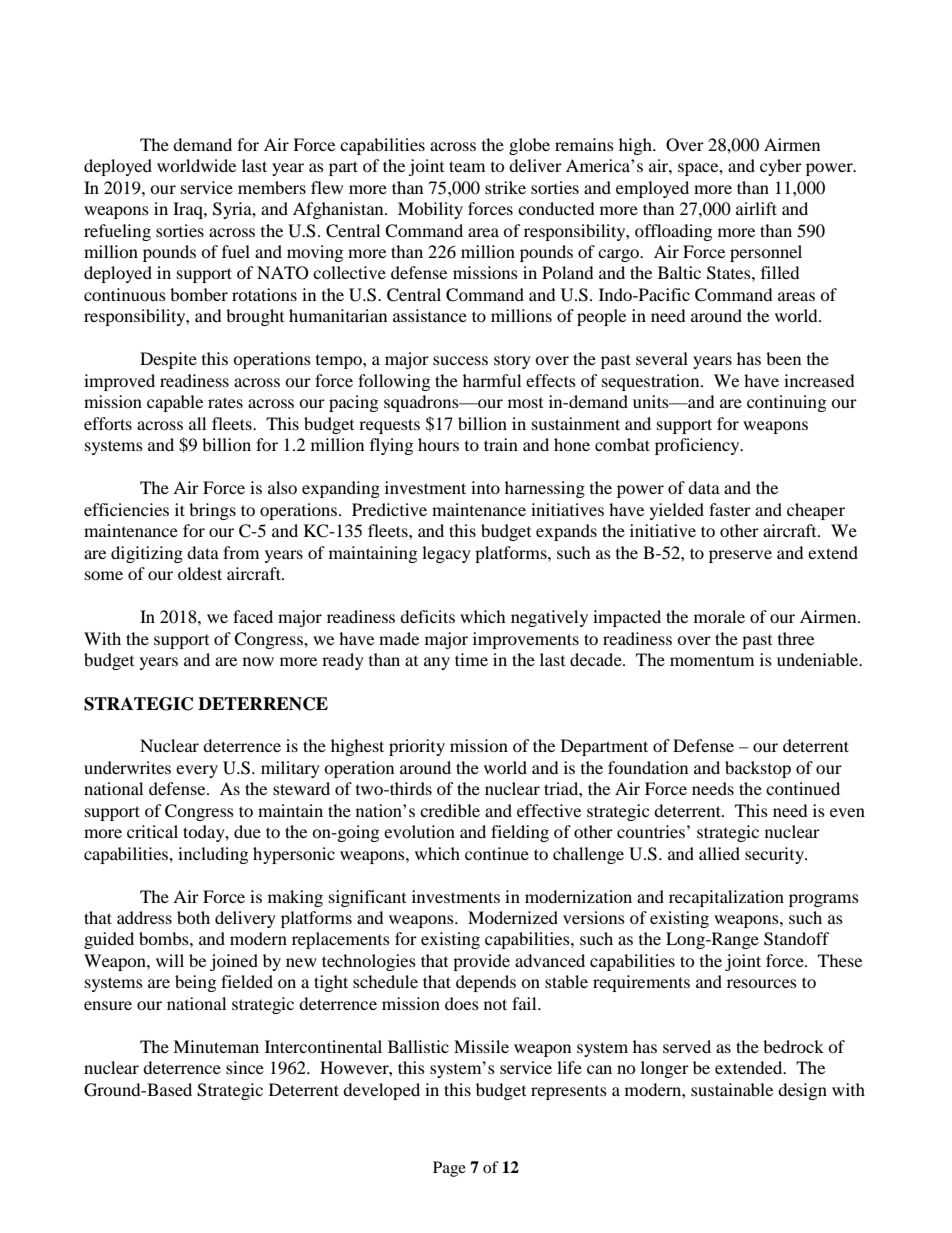  Describe the element at coordinates (258, 661) in the screenshot. I see `now` at that location.
